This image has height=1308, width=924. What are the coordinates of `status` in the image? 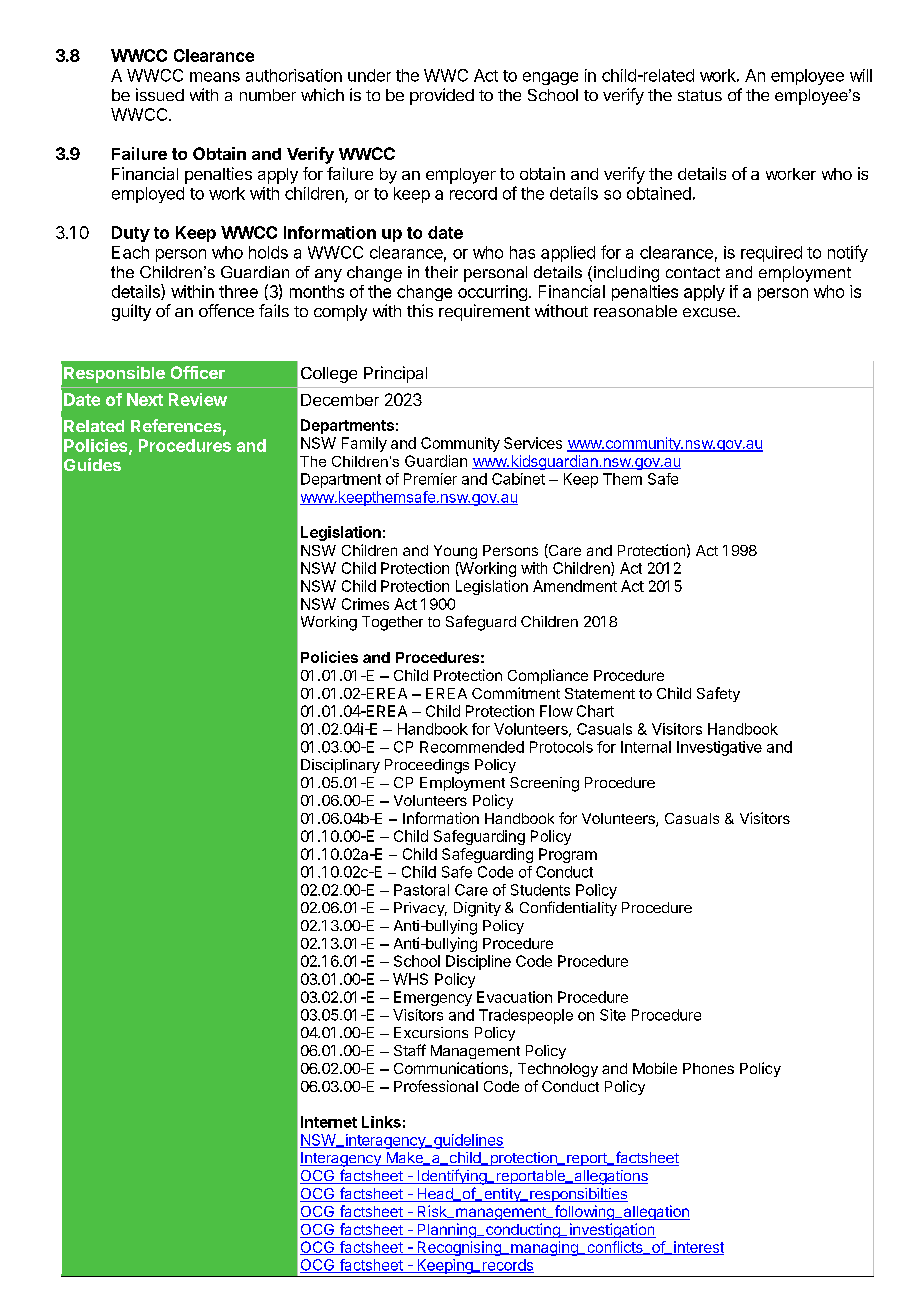 It's located at (700, 95).
